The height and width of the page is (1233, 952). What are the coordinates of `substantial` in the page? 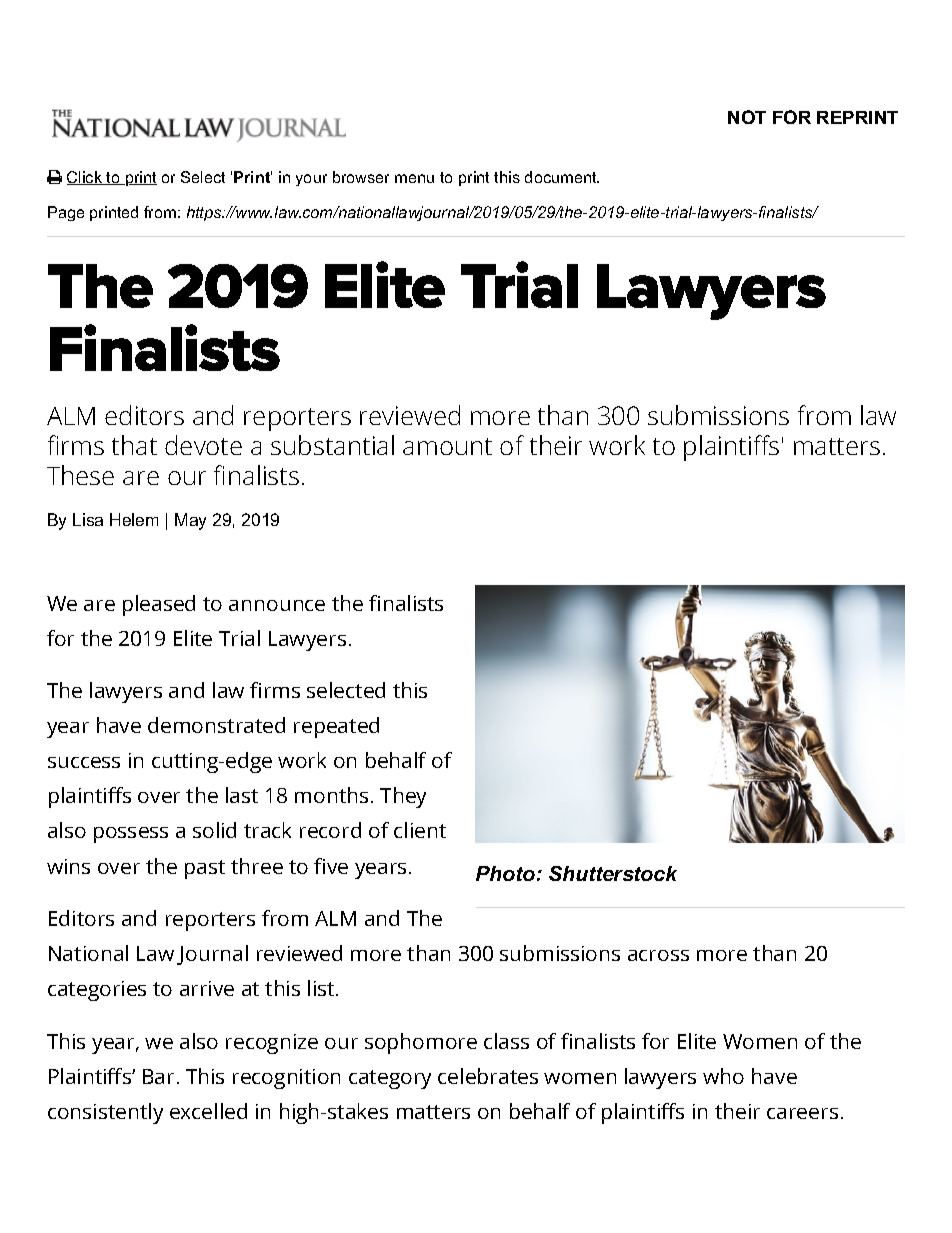 It's located at (332, 445).
